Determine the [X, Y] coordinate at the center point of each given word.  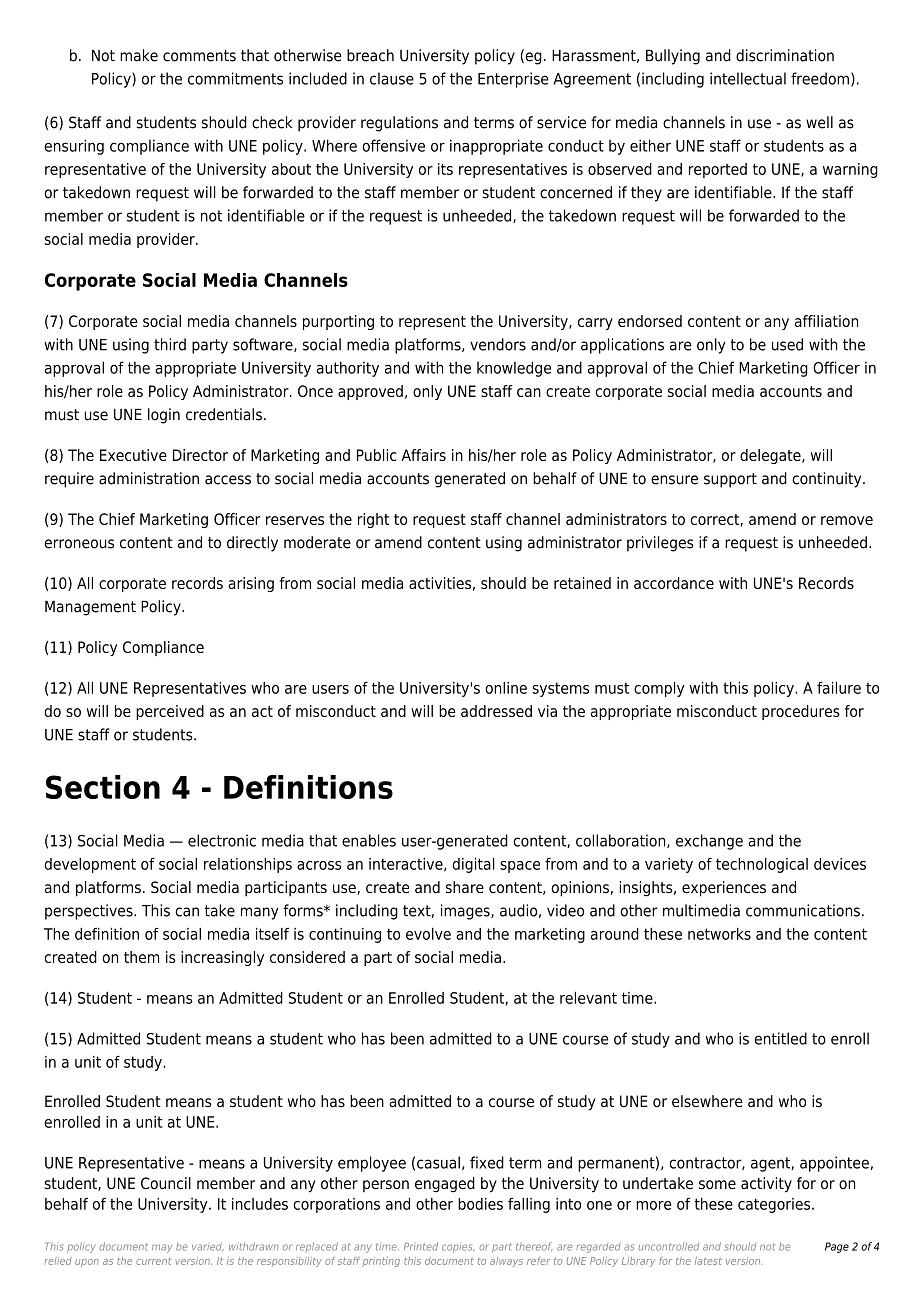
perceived [170, 712]
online [506, 688]
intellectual [748, 78]
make [139, 55]
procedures [801, 712]
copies [458, 1248]
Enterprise [513, 80]
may [162, 1248]
